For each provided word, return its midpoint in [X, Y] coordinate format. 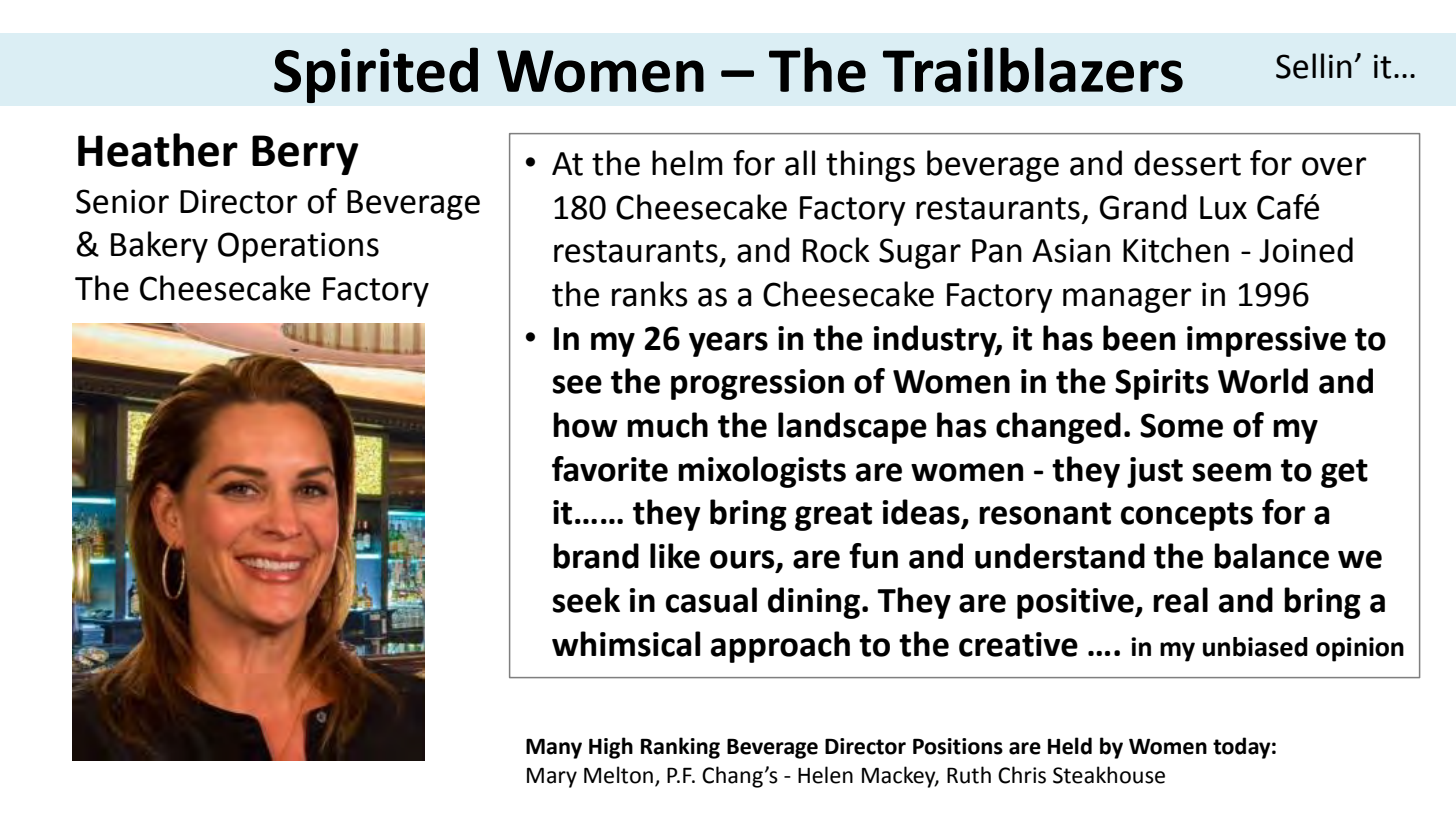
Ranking [680, 748]
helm [687, 163]
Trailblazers [1033, 70]
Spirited [376, 75]
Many [554, 748]
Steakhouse [1109, 775]
